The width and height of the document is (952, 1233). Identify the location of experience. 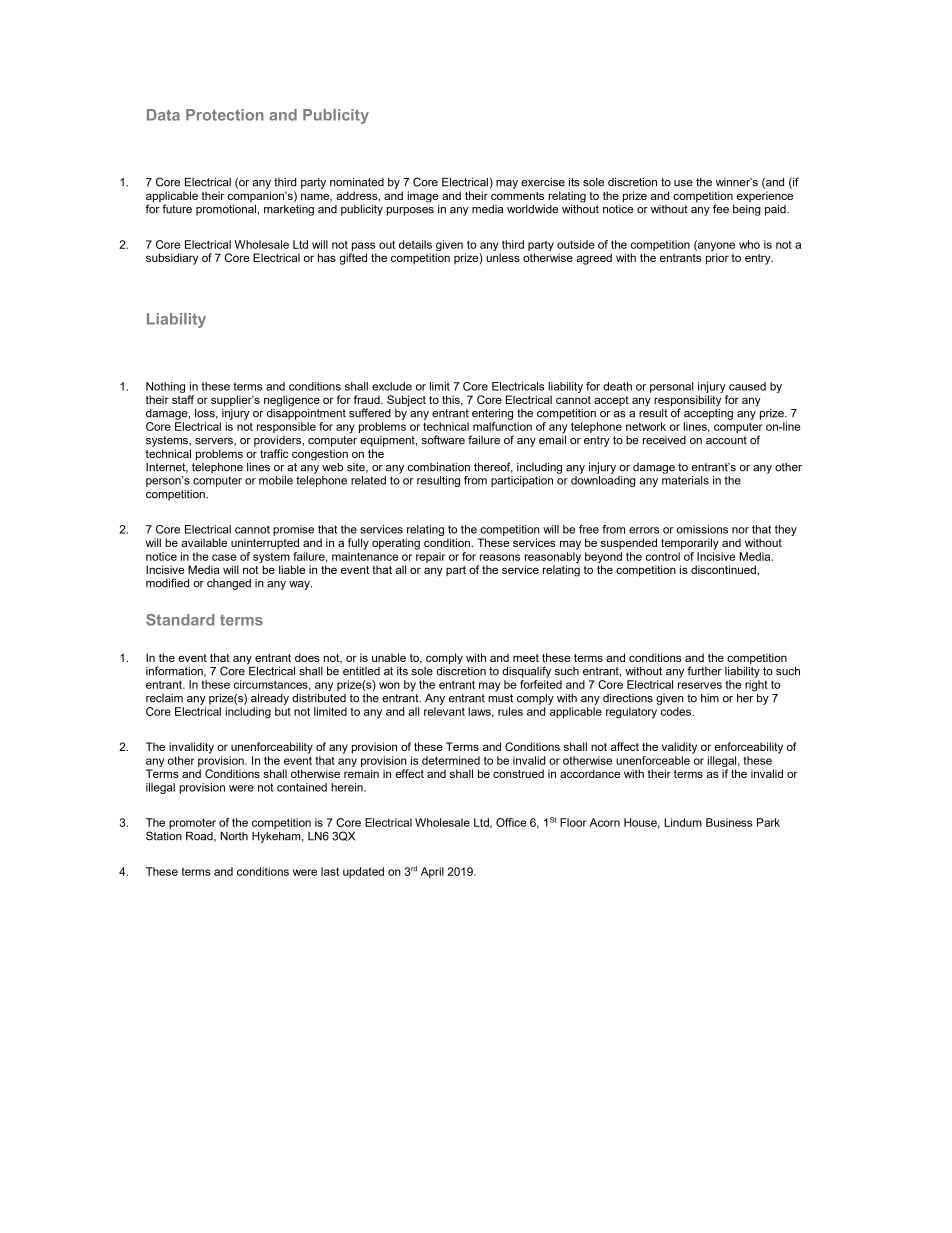
(765, 196).
